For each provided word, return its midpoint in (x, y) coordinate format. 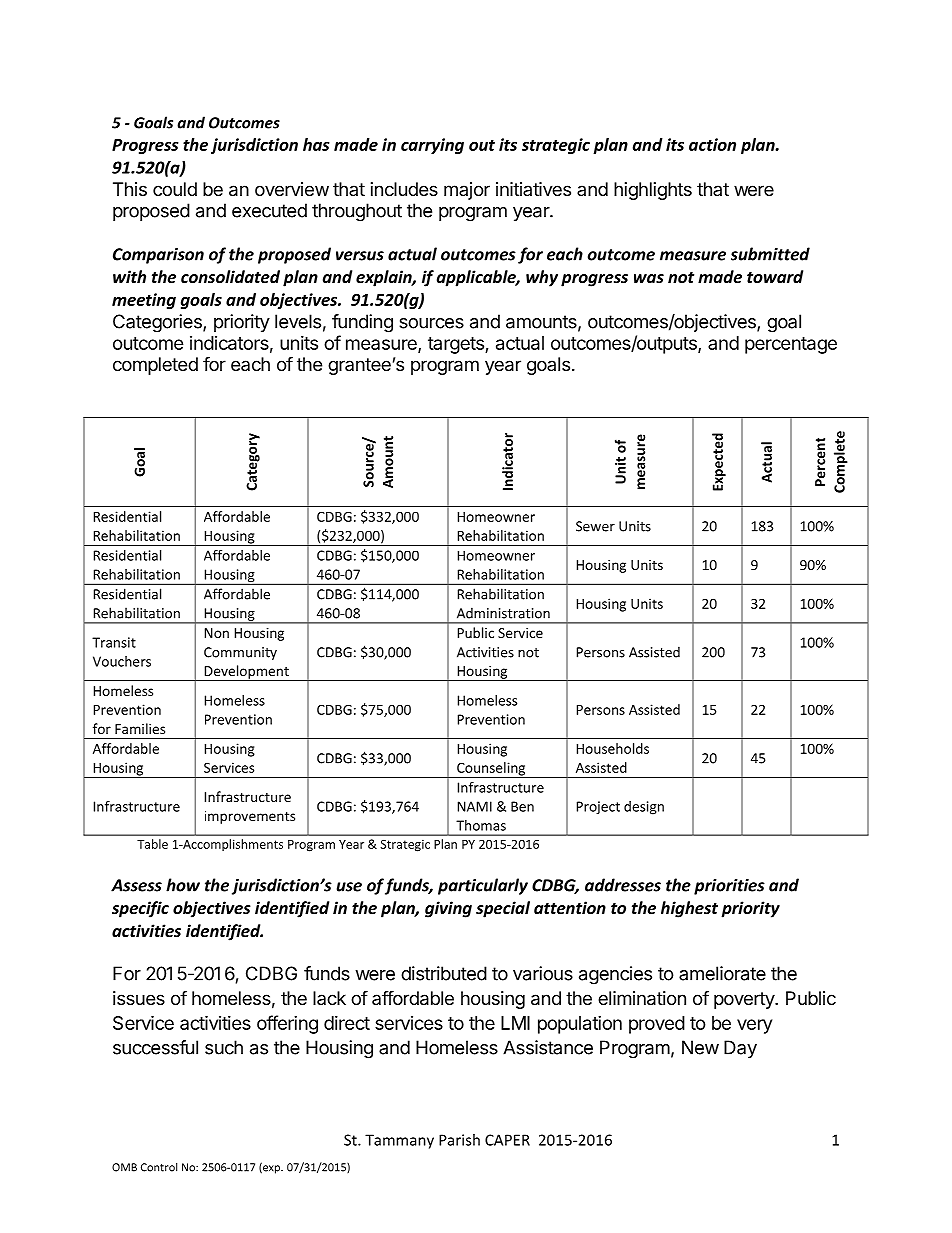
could (175, 189)
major (467, 191)
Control (159, 1167)
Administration (503, 613)
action (712, 144)
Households (613, 748)
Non (217, 633)
